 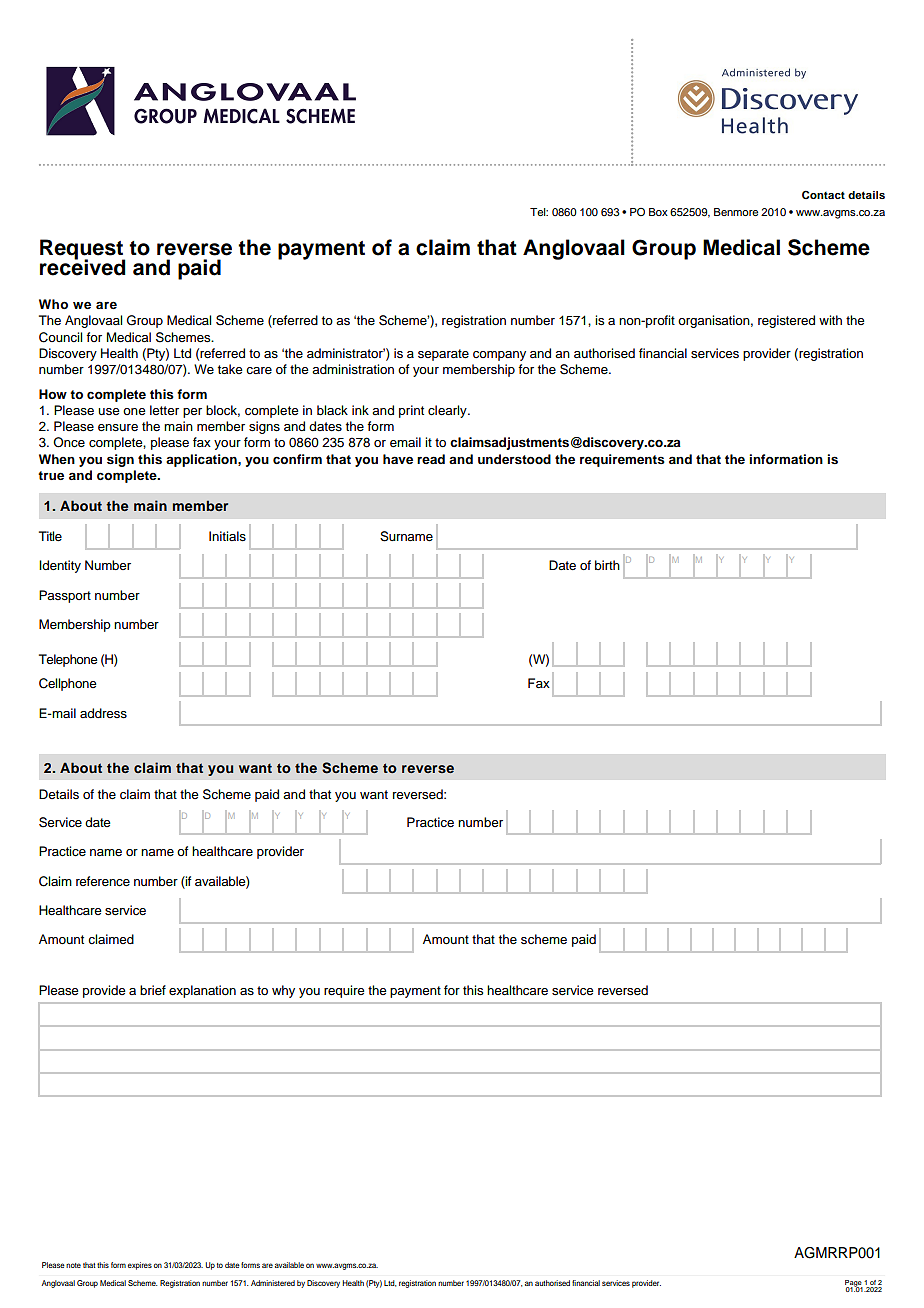 What do you see at coordinates (273, 1283) in the screenshot?
I see `Administered` at bounding box center [273, 1283].
